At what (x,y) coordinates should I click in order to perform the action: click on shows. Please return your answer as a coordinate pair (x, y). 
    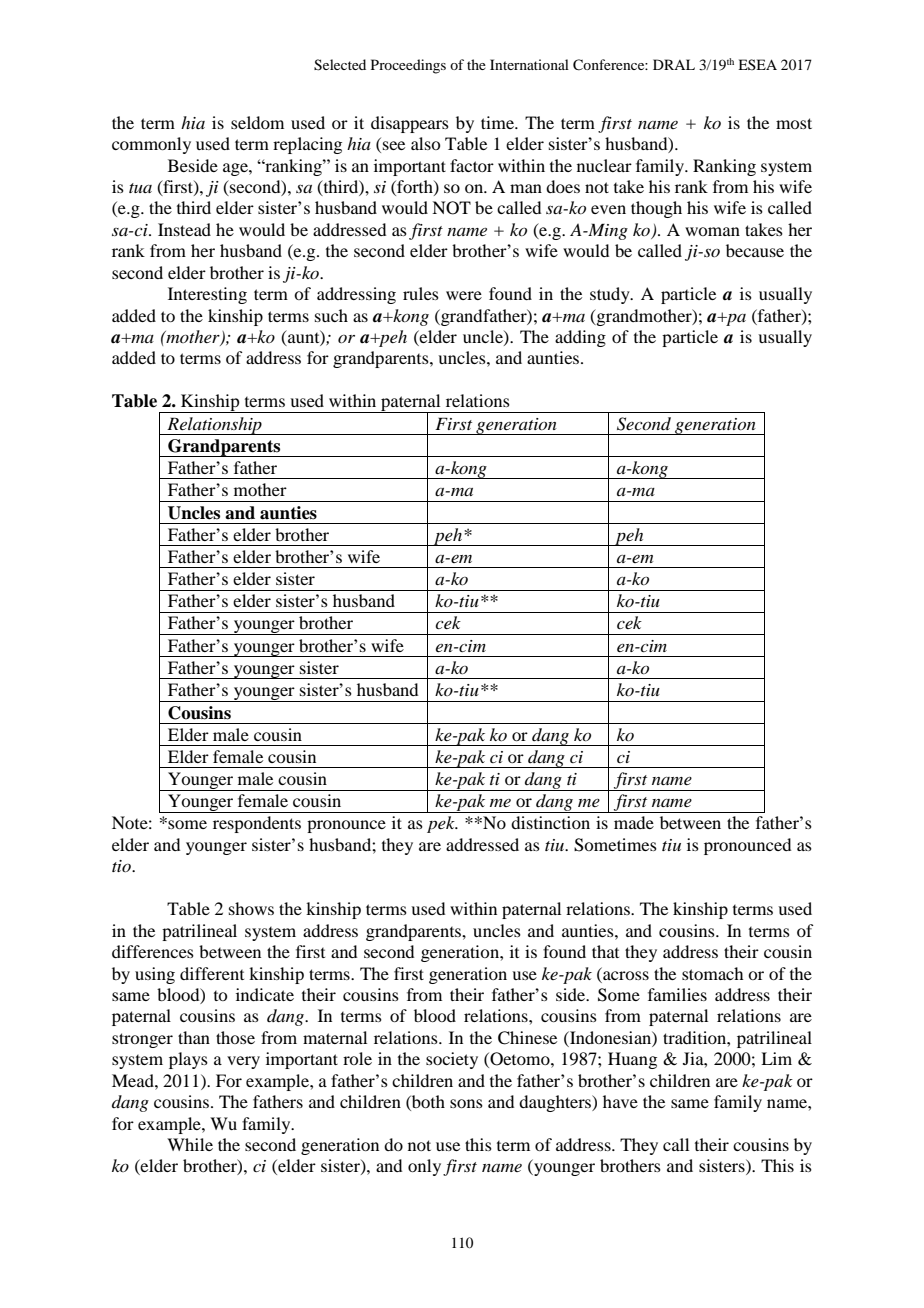
    Looking at the image, I should click on (251, 908).
